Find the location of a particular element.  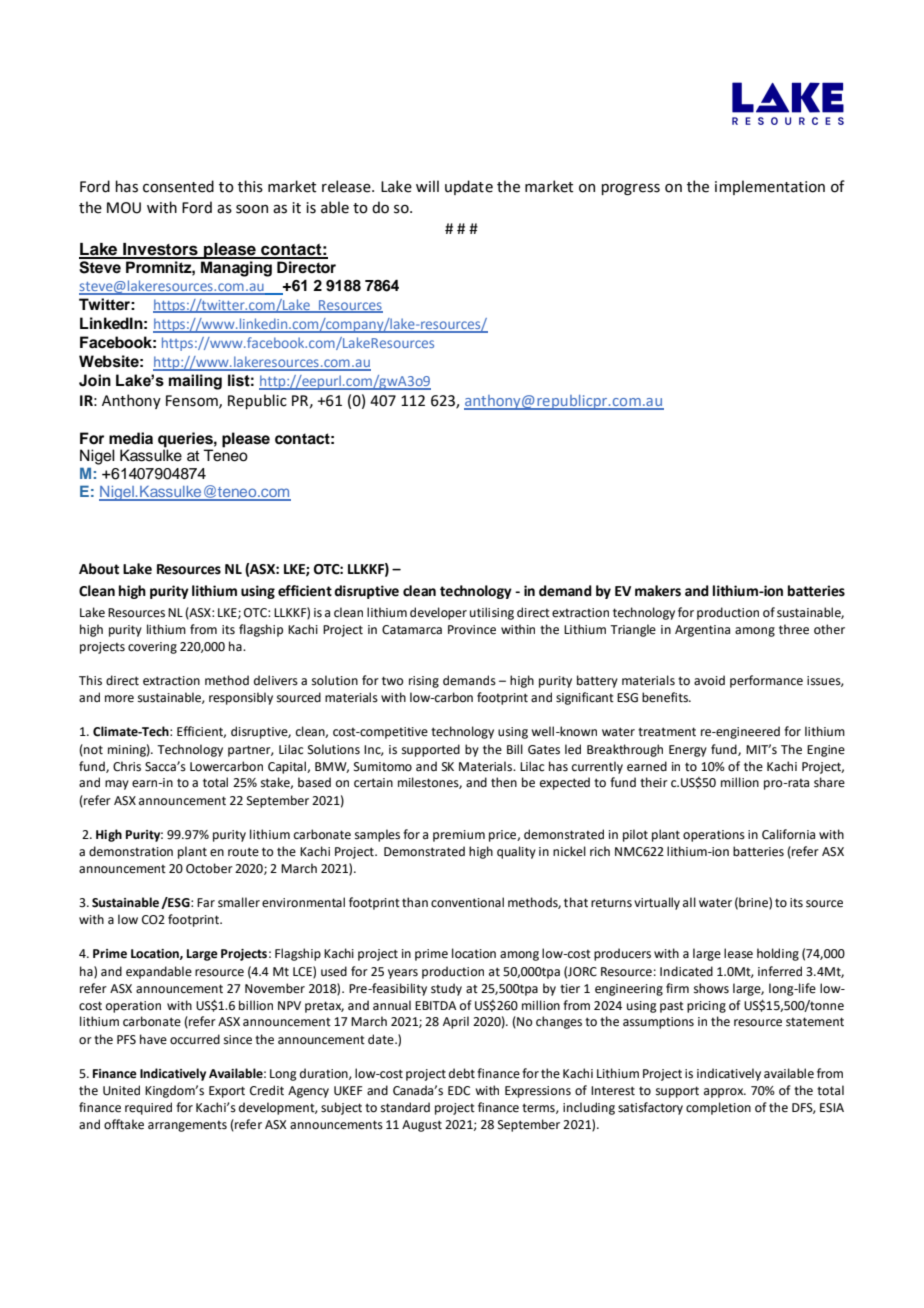

implementation is located at coordinates (770, 187).
